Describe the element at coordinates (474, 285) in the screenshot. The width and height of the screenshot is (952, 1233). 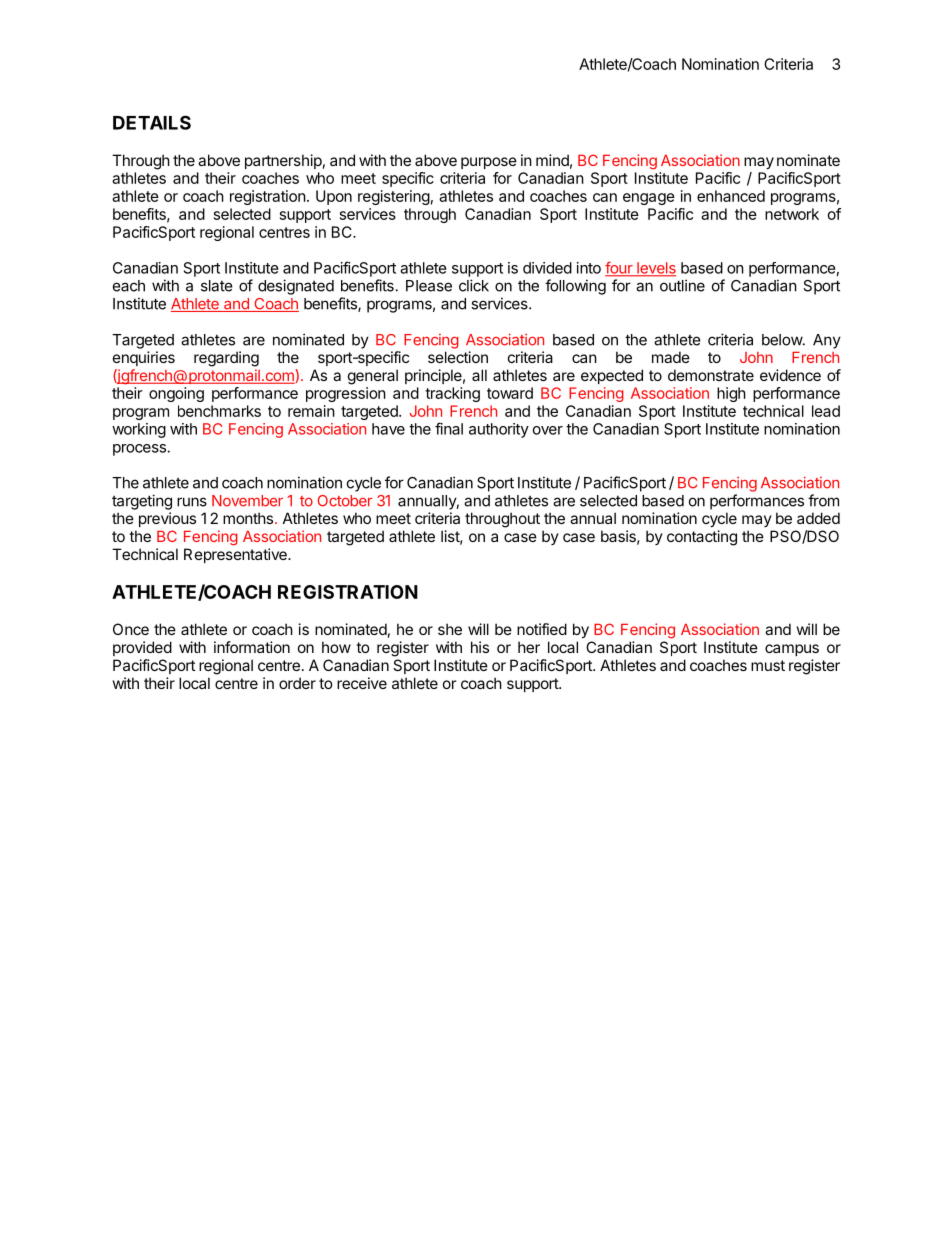
I see `click` at that location.
